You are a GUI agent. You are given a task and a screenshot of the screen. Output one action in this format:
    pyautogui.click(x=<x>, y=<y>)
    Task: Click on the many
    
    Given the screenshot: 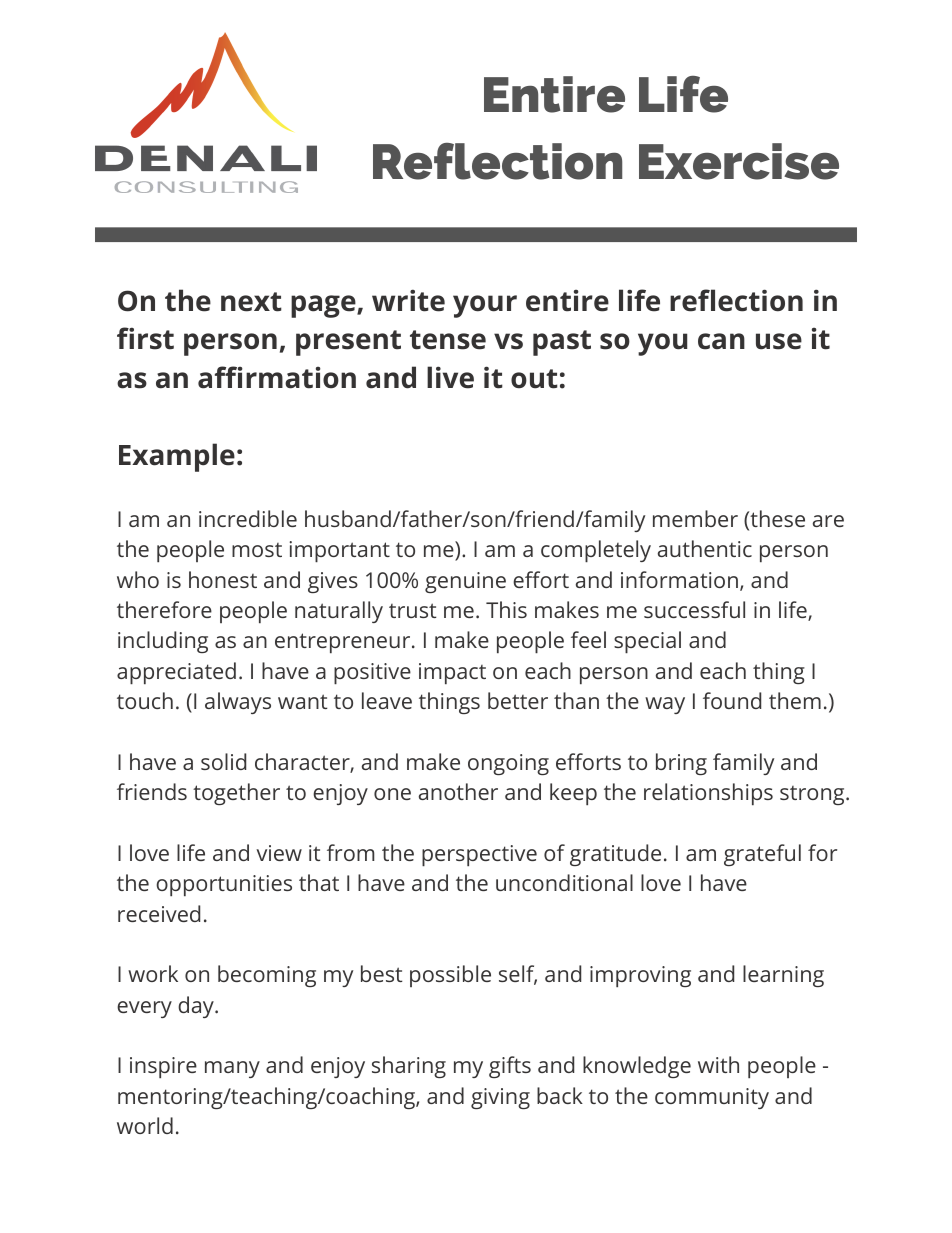 What is the action you would take?
    pyautogui.click(x=232, y=1069)
